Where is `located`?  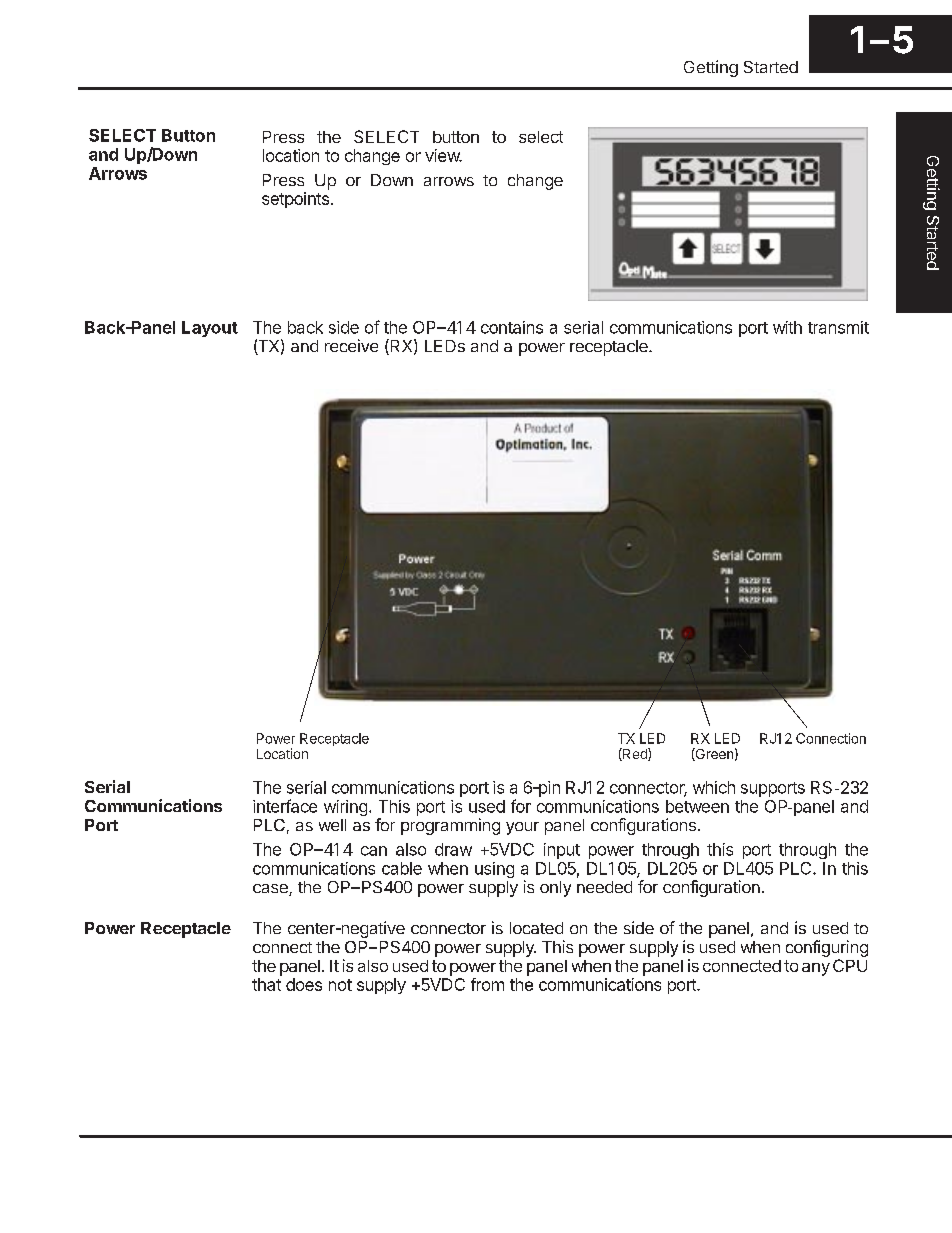
located is located at coordinates (536, 928).
